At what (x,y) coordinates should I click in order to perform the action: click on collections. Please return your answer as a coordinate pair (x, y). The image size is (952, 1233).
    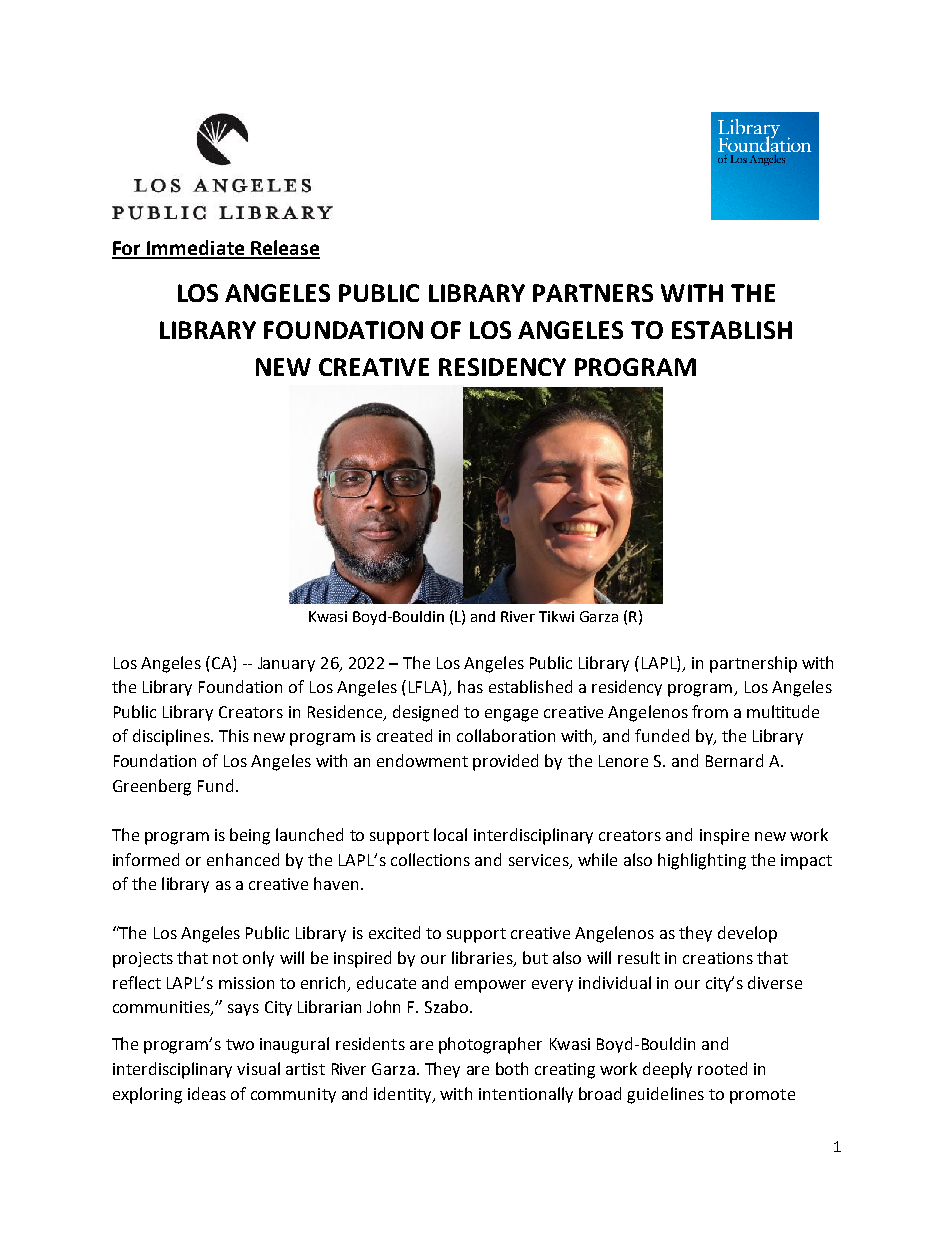
    Looking at the image, I should click on (430, 859).
